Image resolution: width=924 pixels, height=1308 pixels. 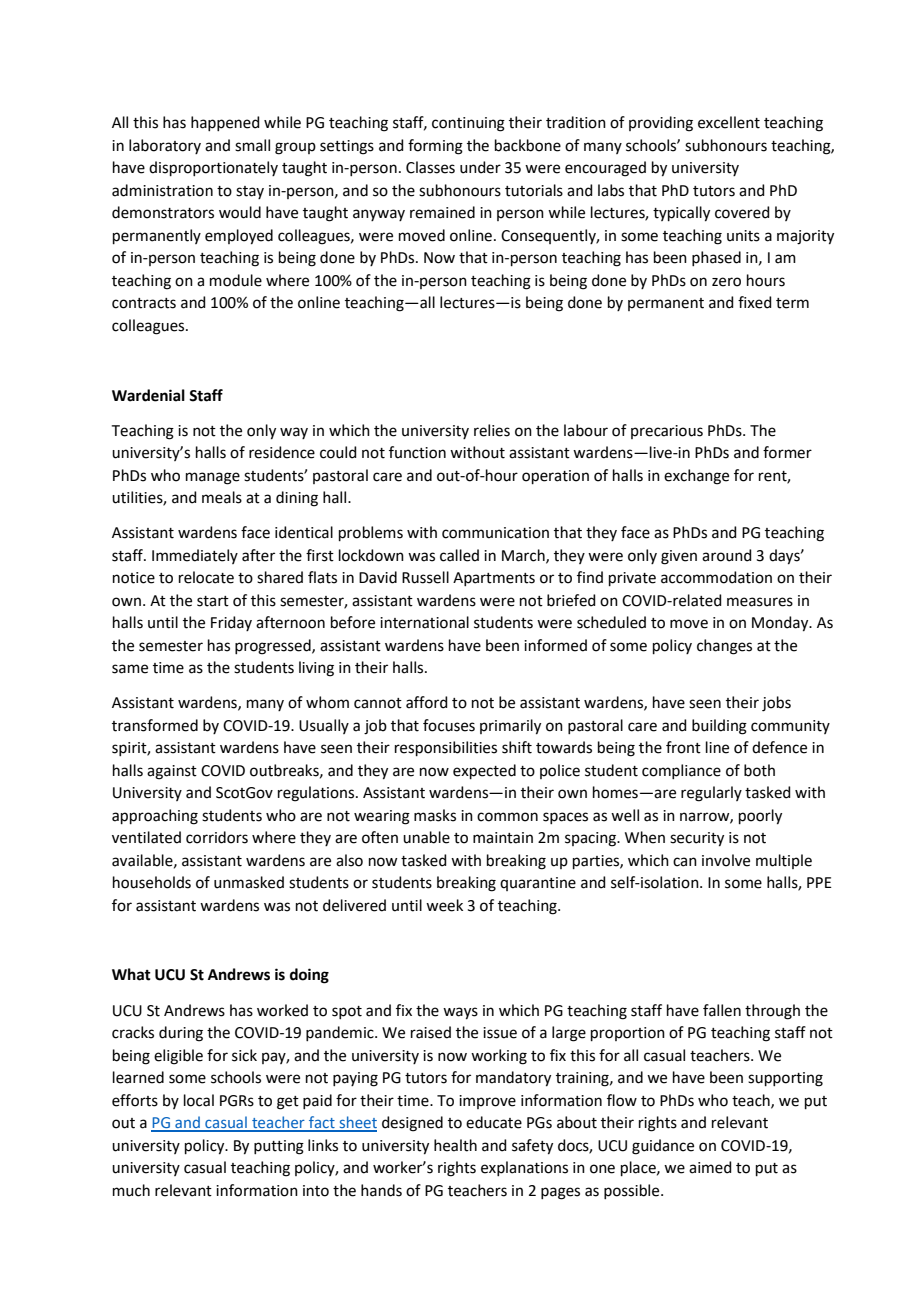 What do you see at coordinates (455, 1145) in the image?
I see `health` at bounding box center [455, 1145].
